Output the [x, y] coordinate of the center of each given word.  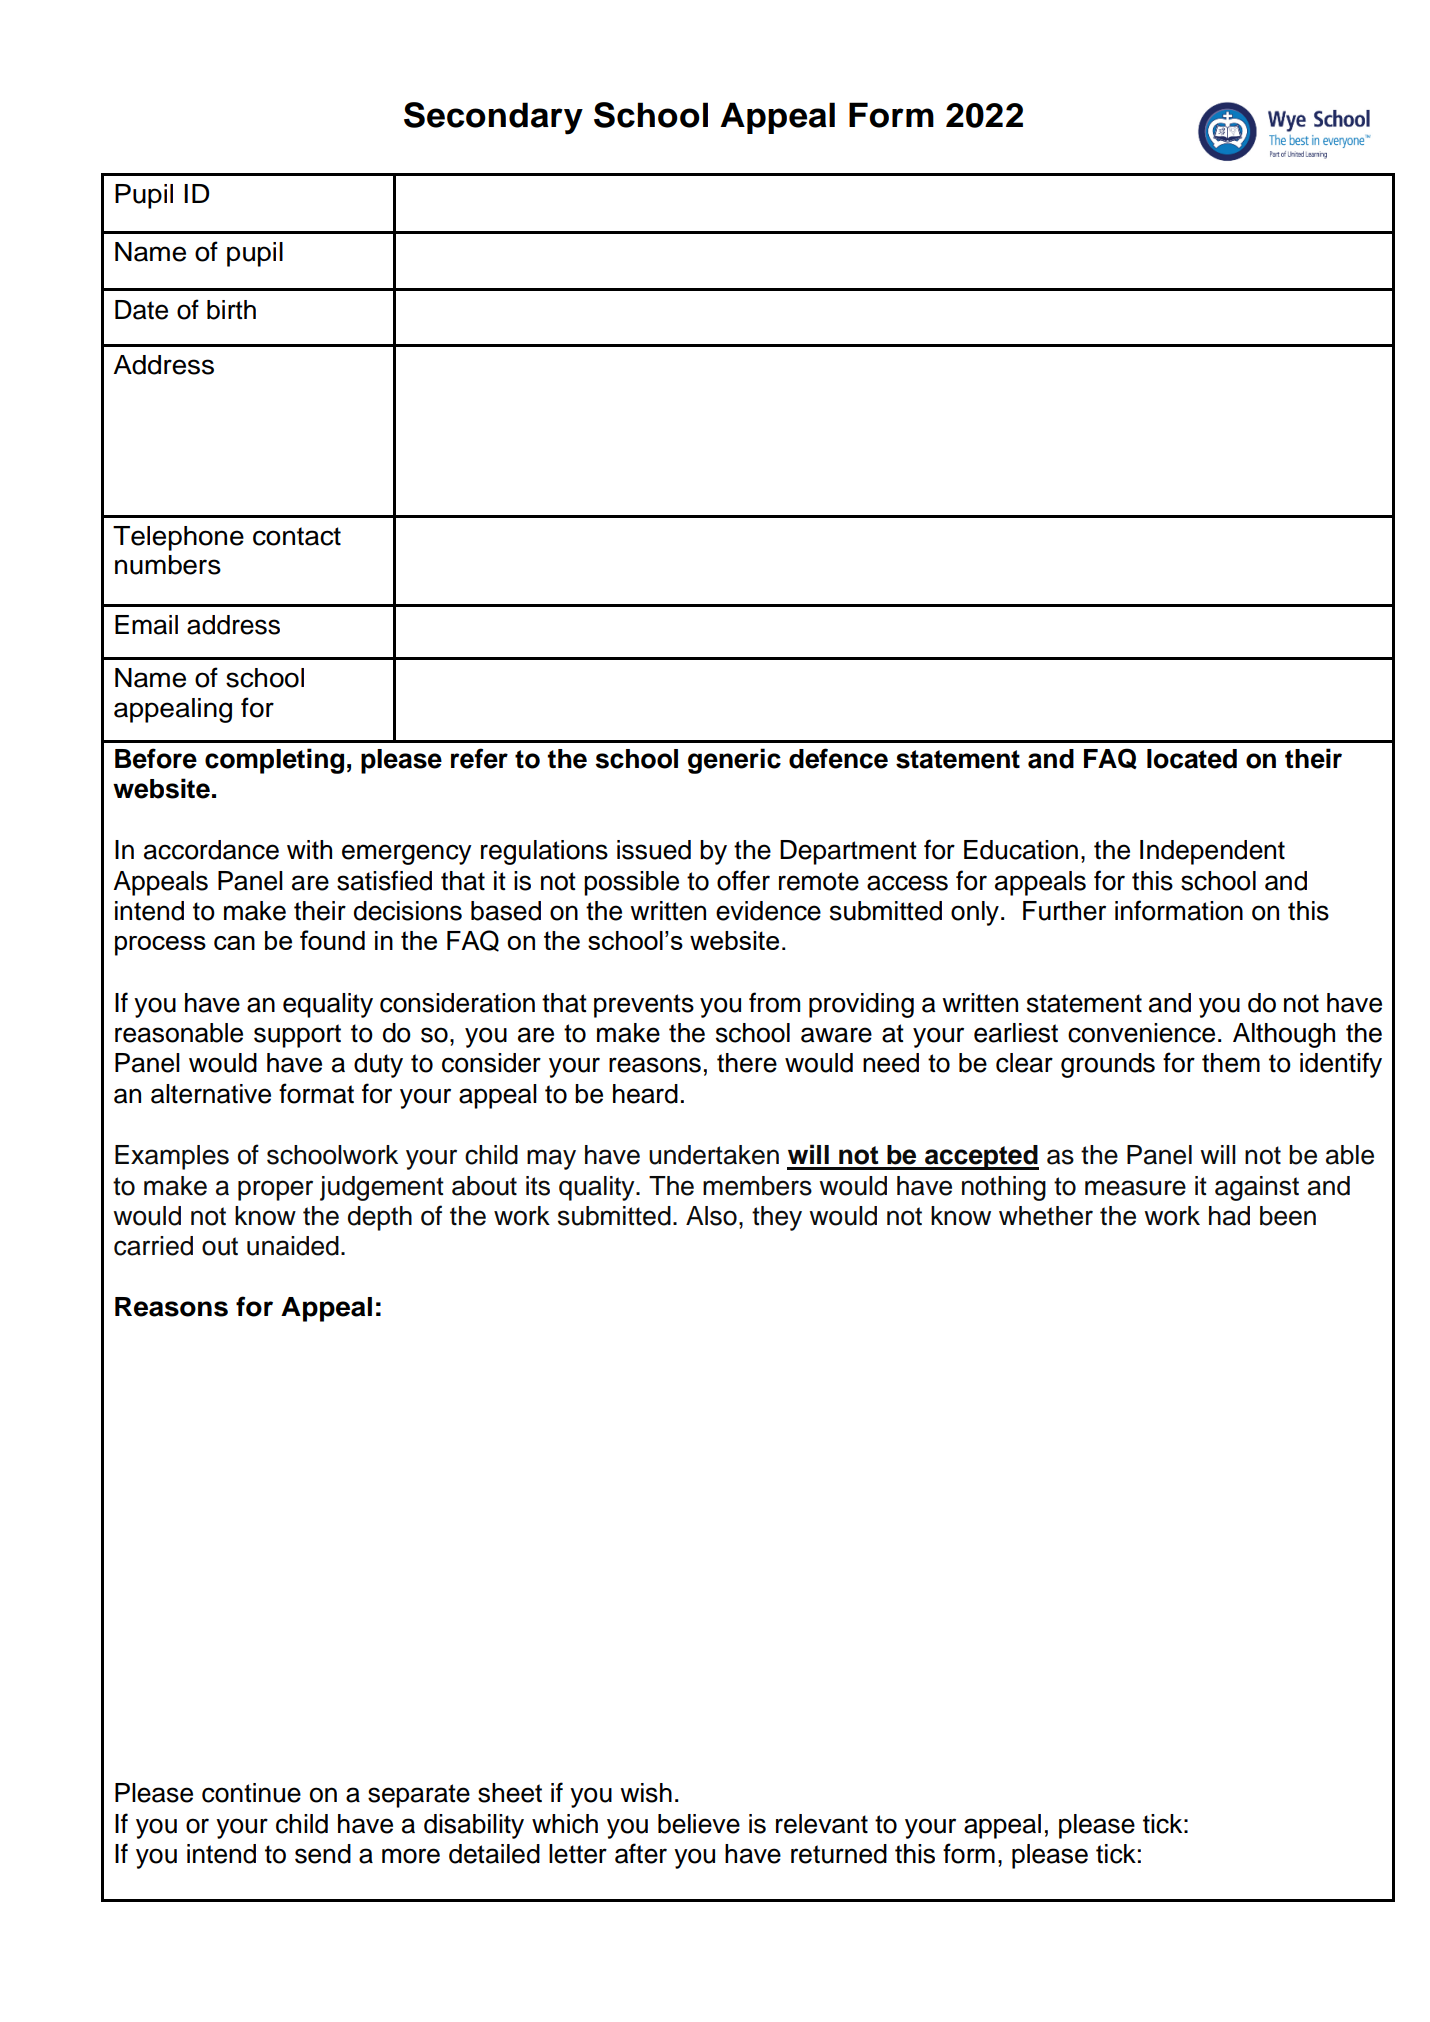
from [774, 1002]
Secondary [493, 118]
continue [251, 1793]
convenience [1141, 1033]
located [1192, 759]
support [297, 1036]
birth [231, 310]
